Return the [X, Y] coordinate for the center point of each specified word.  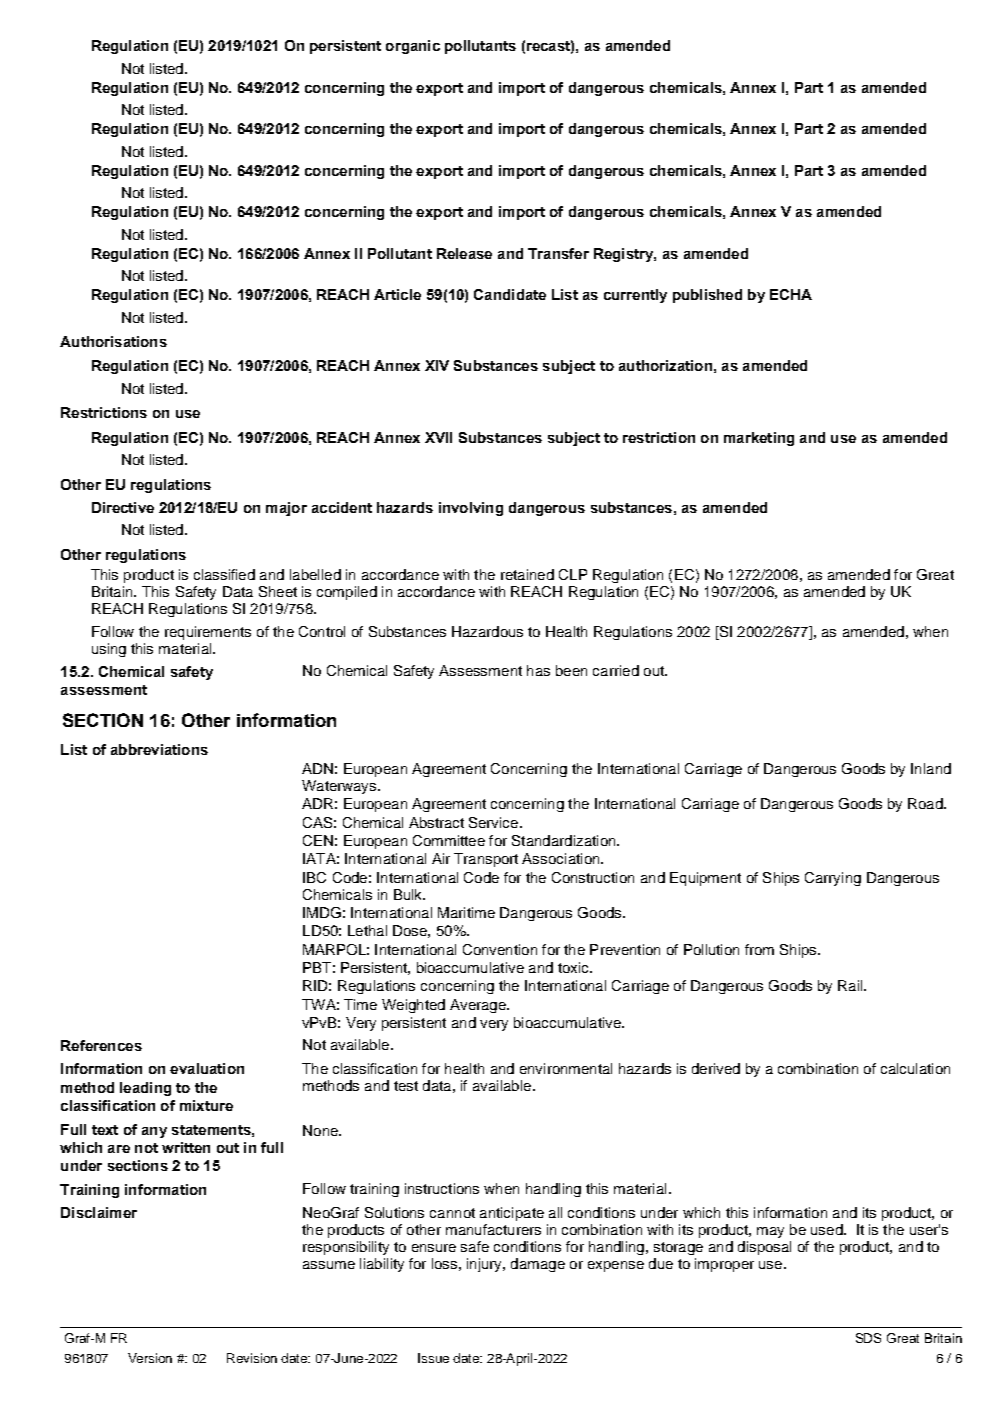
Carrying [833, 879]
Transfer [558, 253]
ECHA [791, 294]
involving [471, 509]
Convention [500, 949]
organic [413, 47]
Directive [123, 507]
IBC [314, 877]
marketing [759, 439]
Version [150, 1358]
